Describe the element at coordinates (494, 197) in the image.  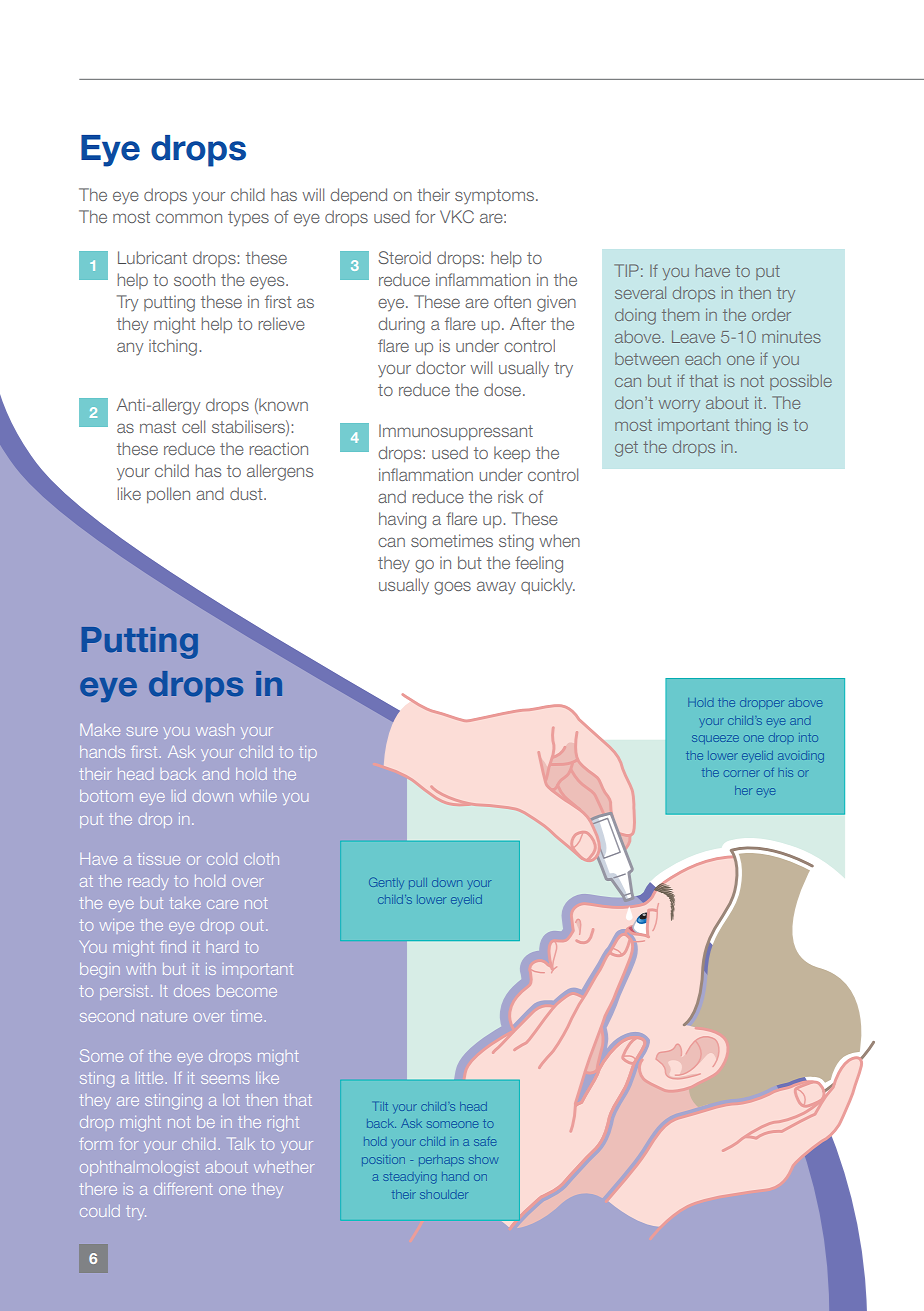
I see `symptoms` at that location.
